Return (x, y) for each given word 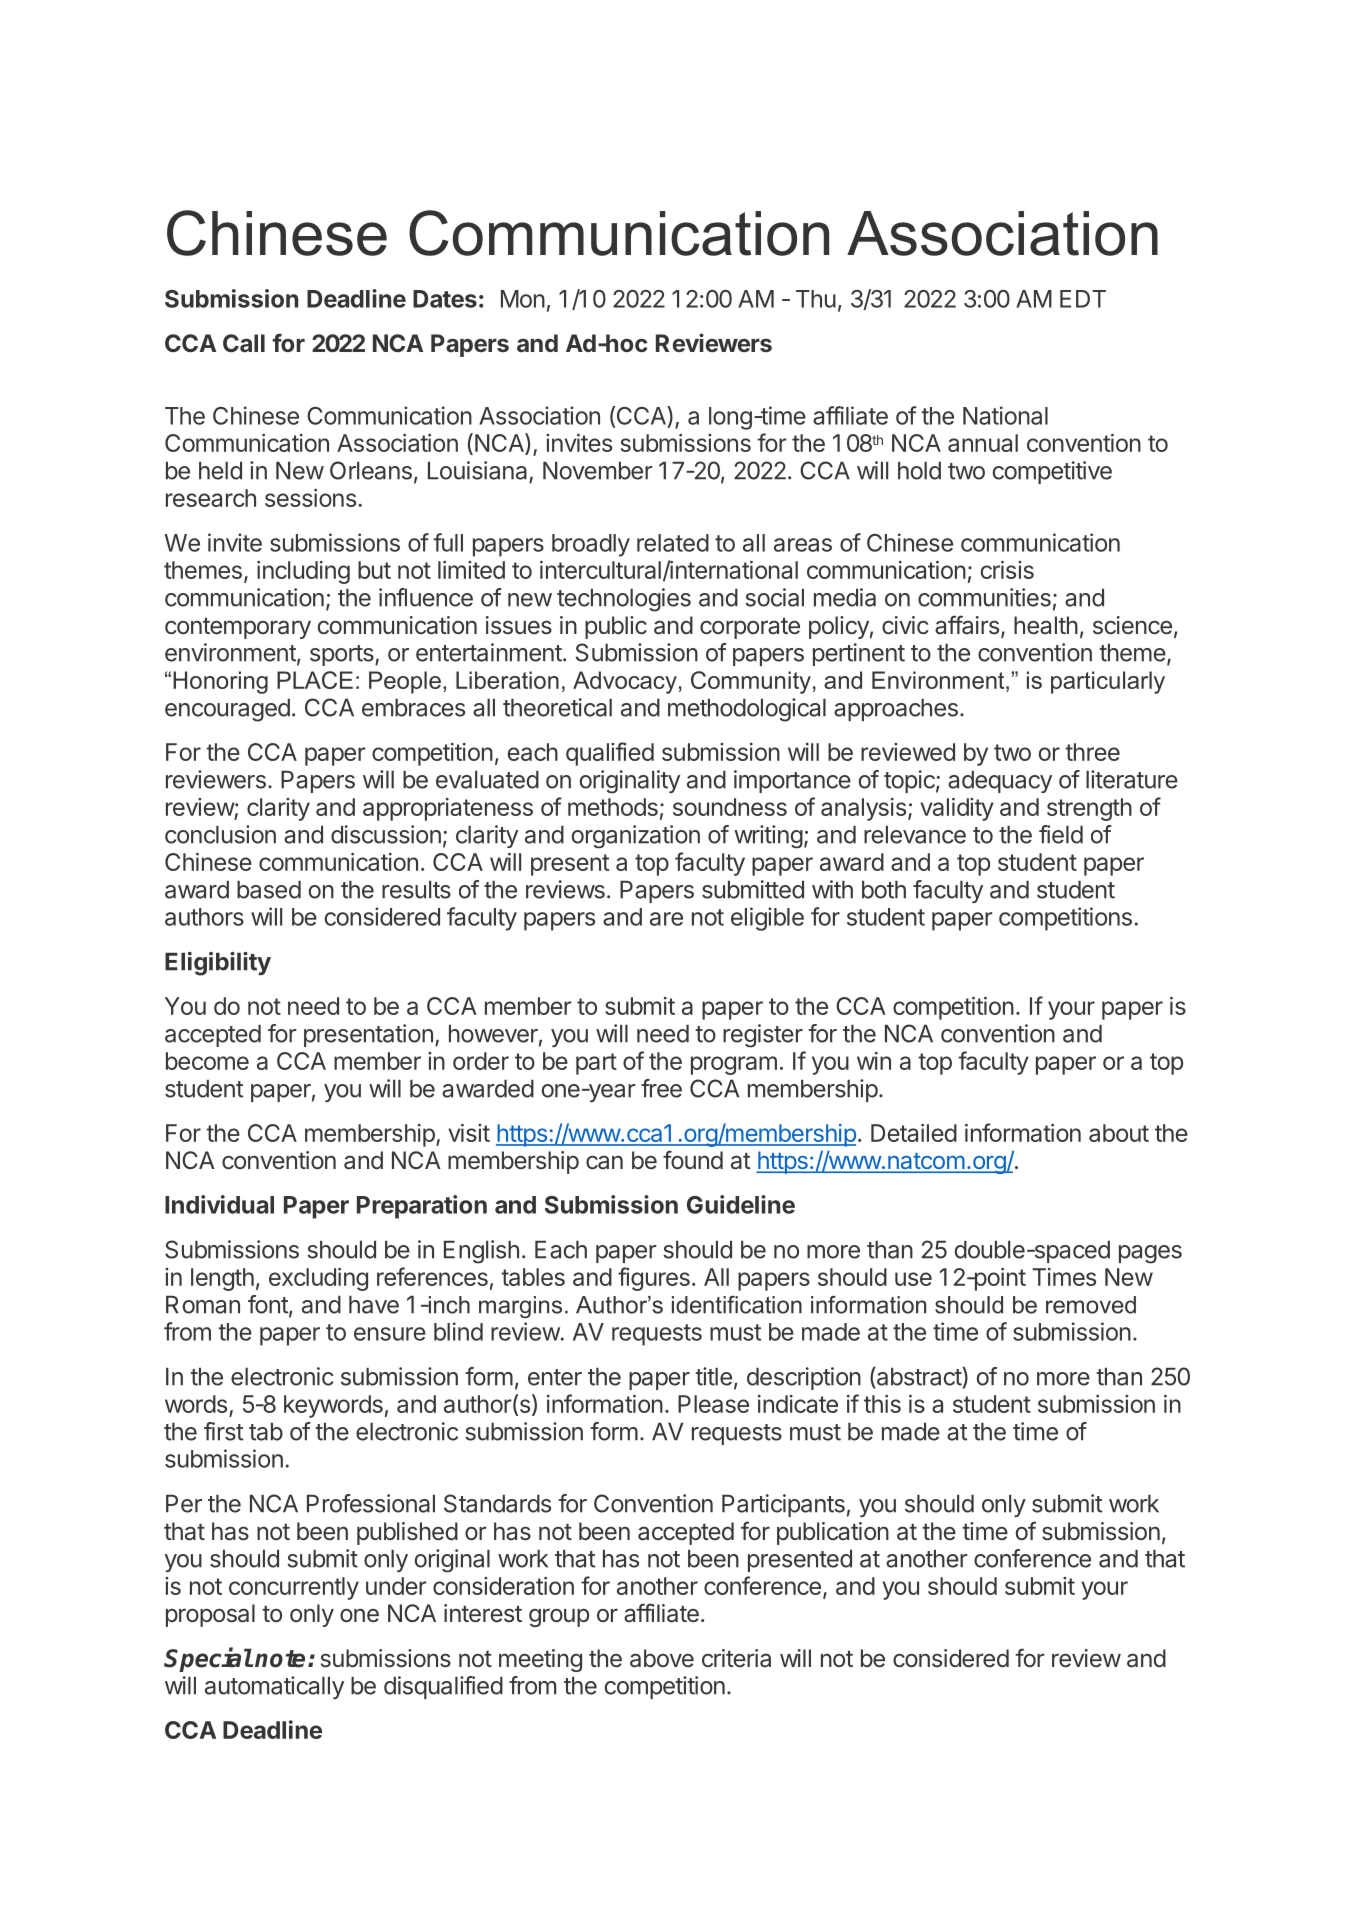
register (763, 1036)
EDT (1083, 299)
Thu (816, 299)
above (662, 1658)
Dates (445, 299)
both (884, 890)
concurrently (294, 1588)
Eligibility (218, 964)
